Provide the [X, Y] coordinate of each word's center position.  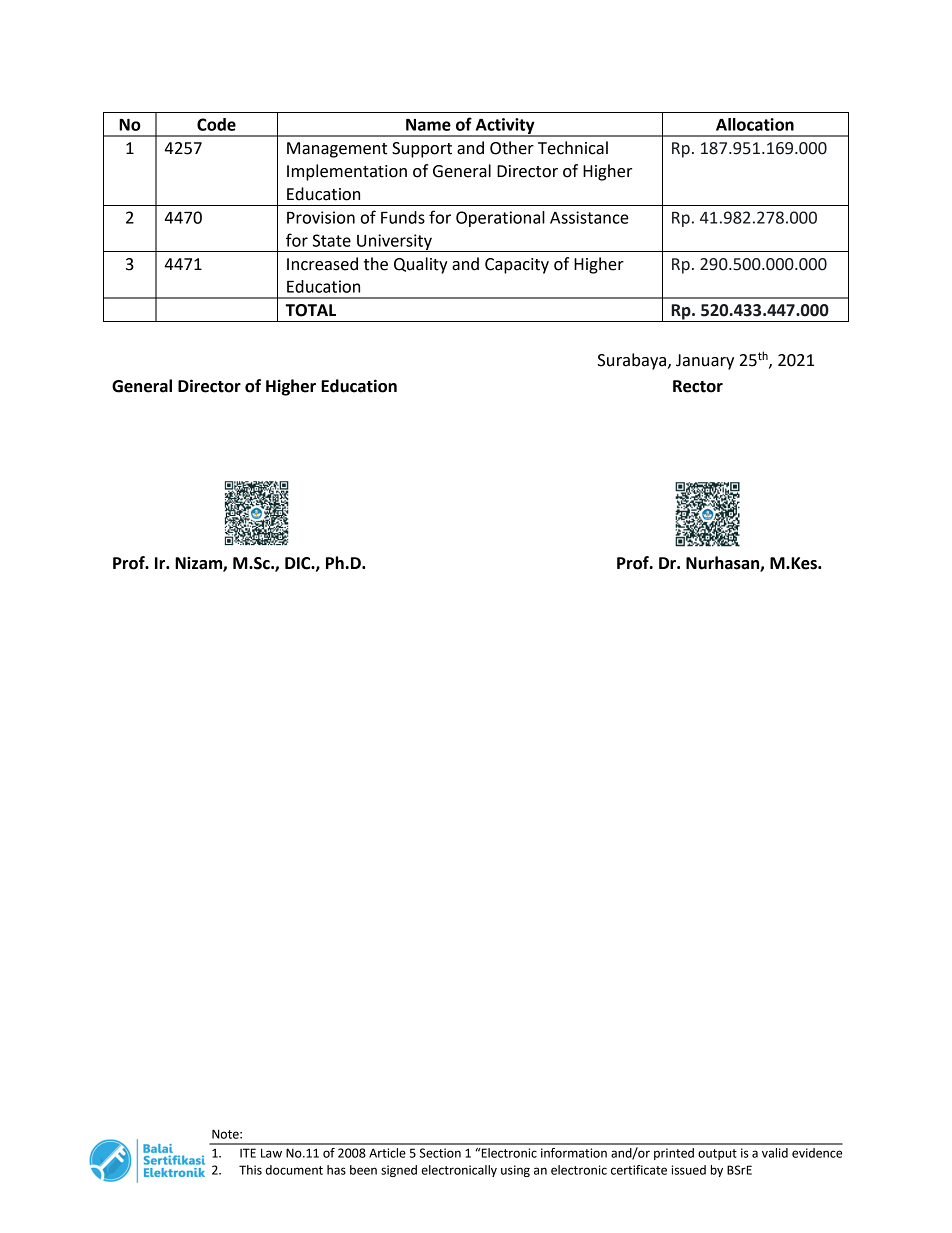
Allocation [755, 124]
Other [512, 148]
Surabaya [633, 361]
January [705, 362]
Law [271, 1153]
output [717, 1154]
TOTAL [310, 310]
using [515, 1171]
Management [337, 150]
